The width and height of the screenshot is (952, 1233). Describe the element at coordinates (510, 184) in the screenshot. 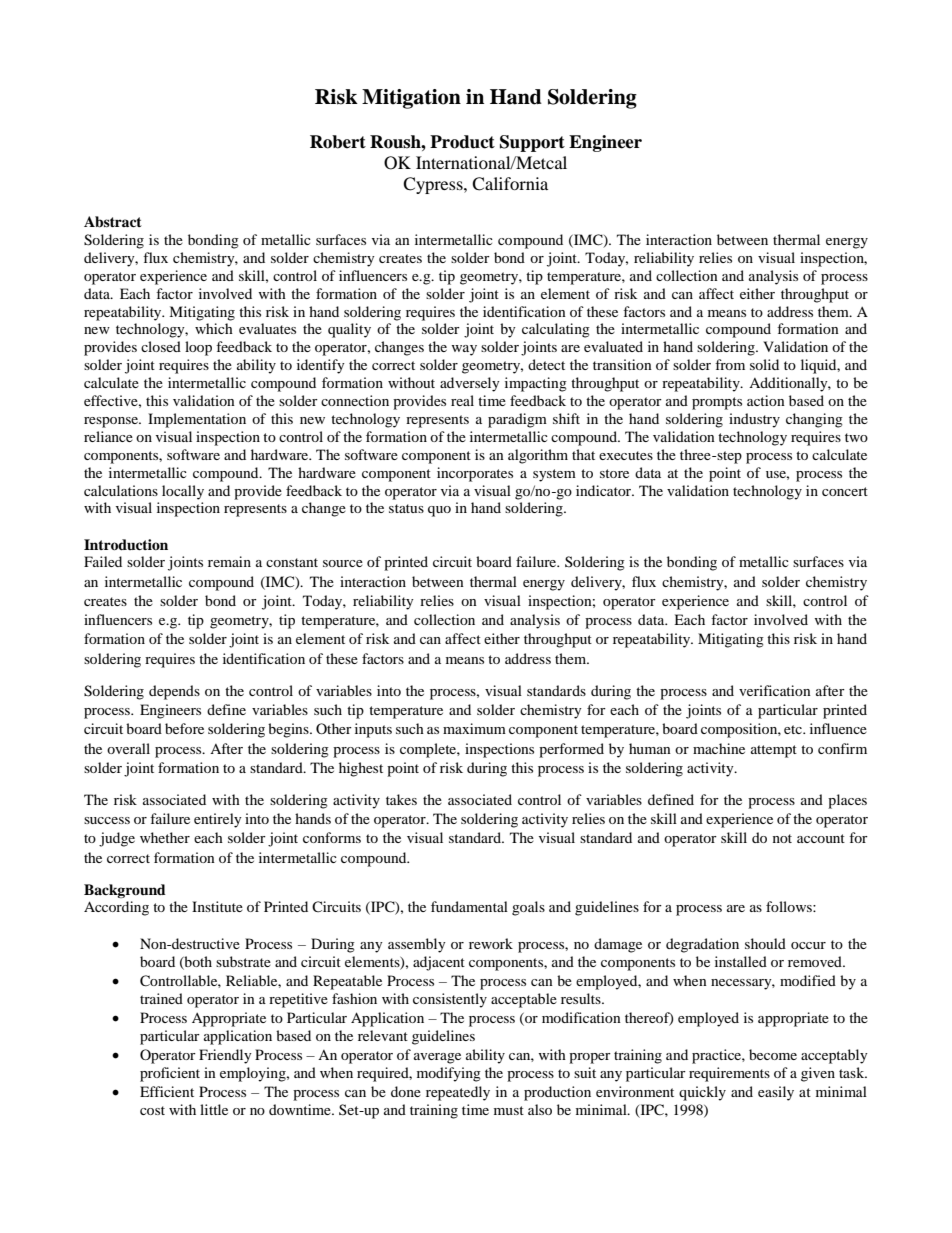

I see `California` at that location.
